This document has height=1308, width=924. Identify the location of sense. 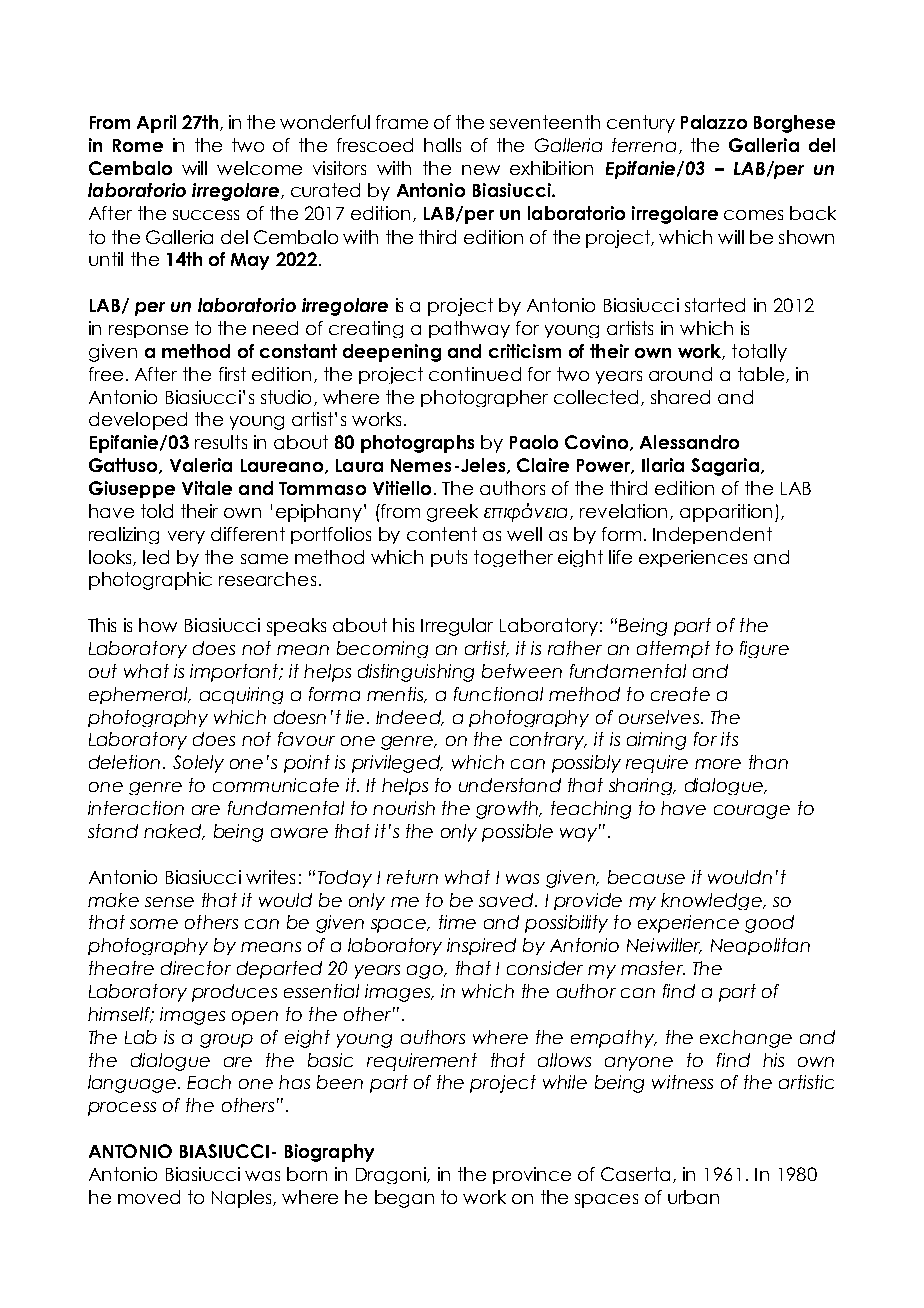
(169, 902).
